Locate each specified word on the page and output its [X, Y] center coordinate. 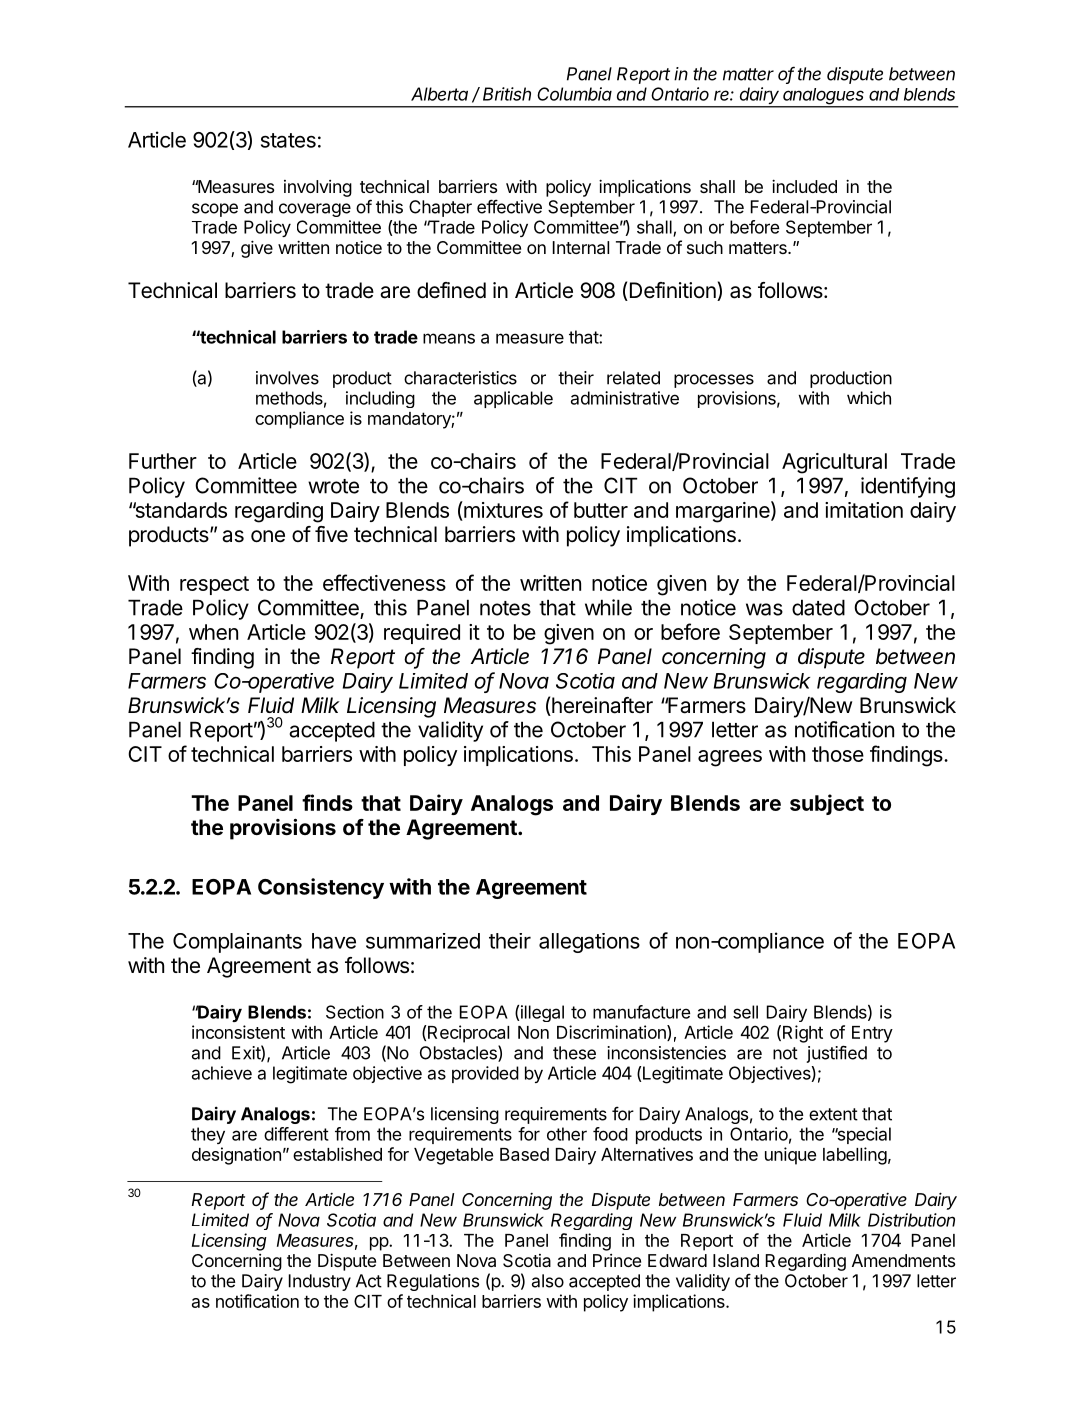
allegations [589, 943]
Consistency [321, 888]
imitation [864, 510]
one [268, 536]
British [507, 94]
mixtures [502, 509]
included [804, 186]
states [288, 140]
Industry [320, 1282]
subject [827, 804]
